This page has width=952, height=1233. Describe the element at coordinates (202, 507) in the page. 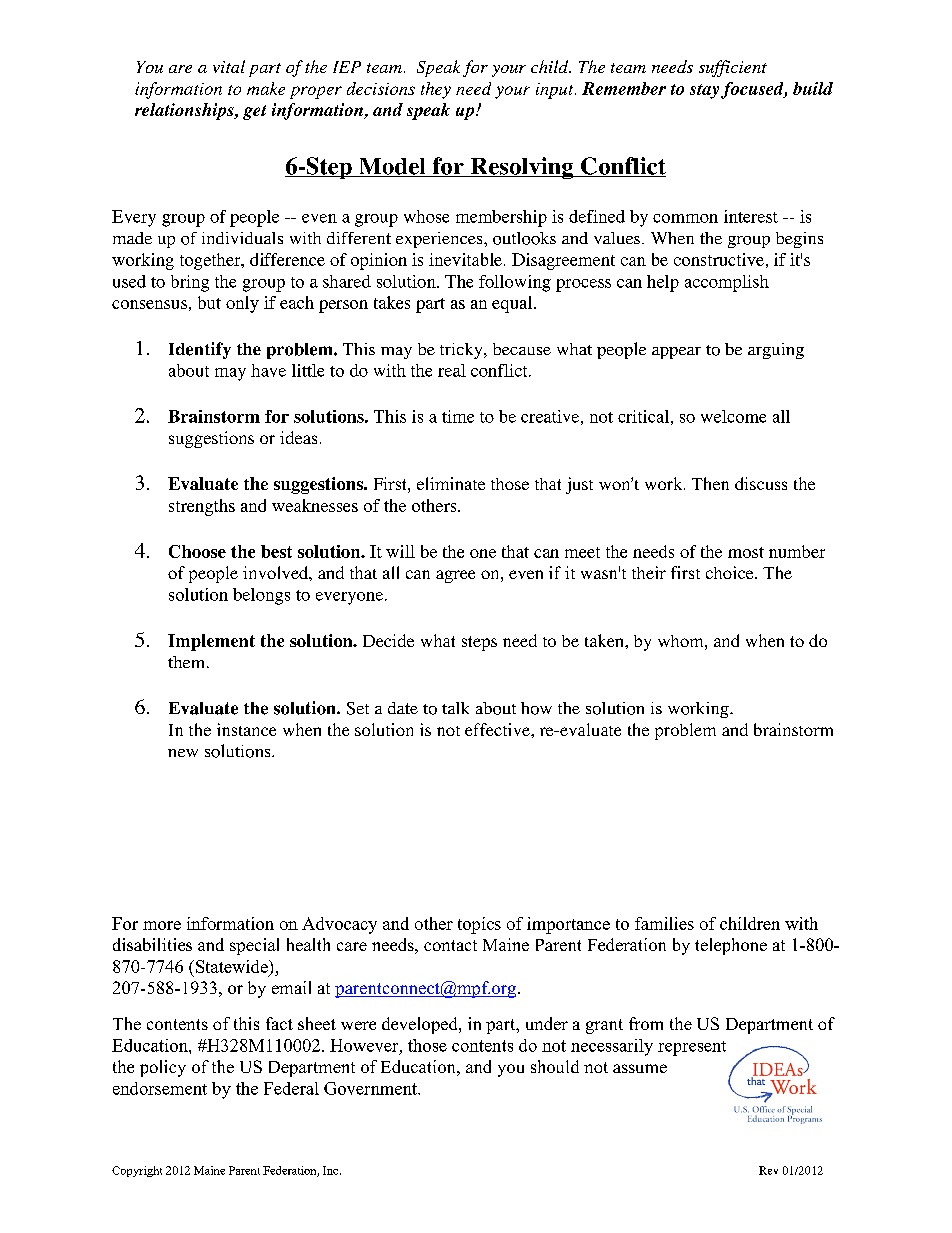

I see `strengths` at that location.
